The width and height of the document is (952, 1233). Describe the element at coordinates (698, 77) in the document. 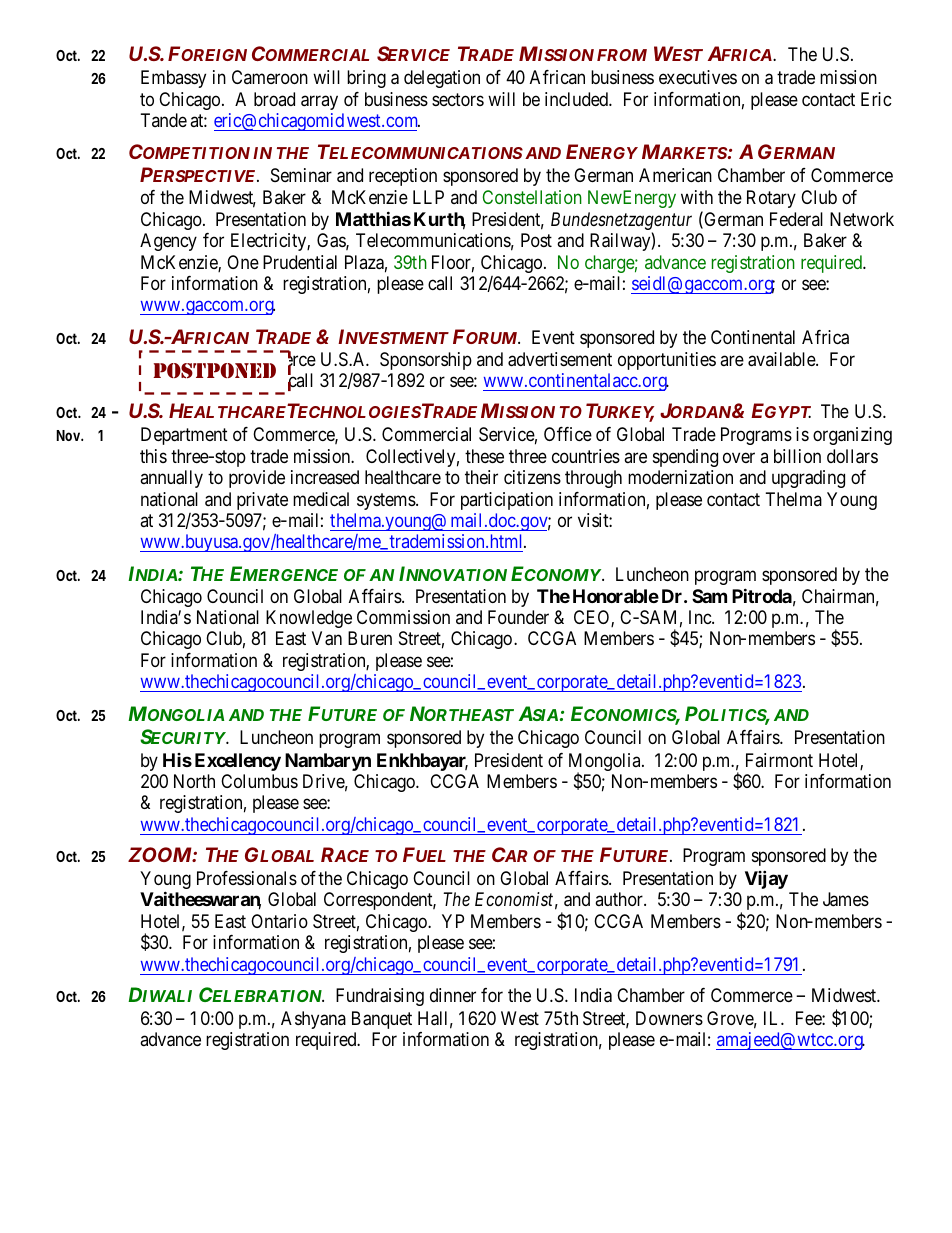

I see `executives` at that location.
